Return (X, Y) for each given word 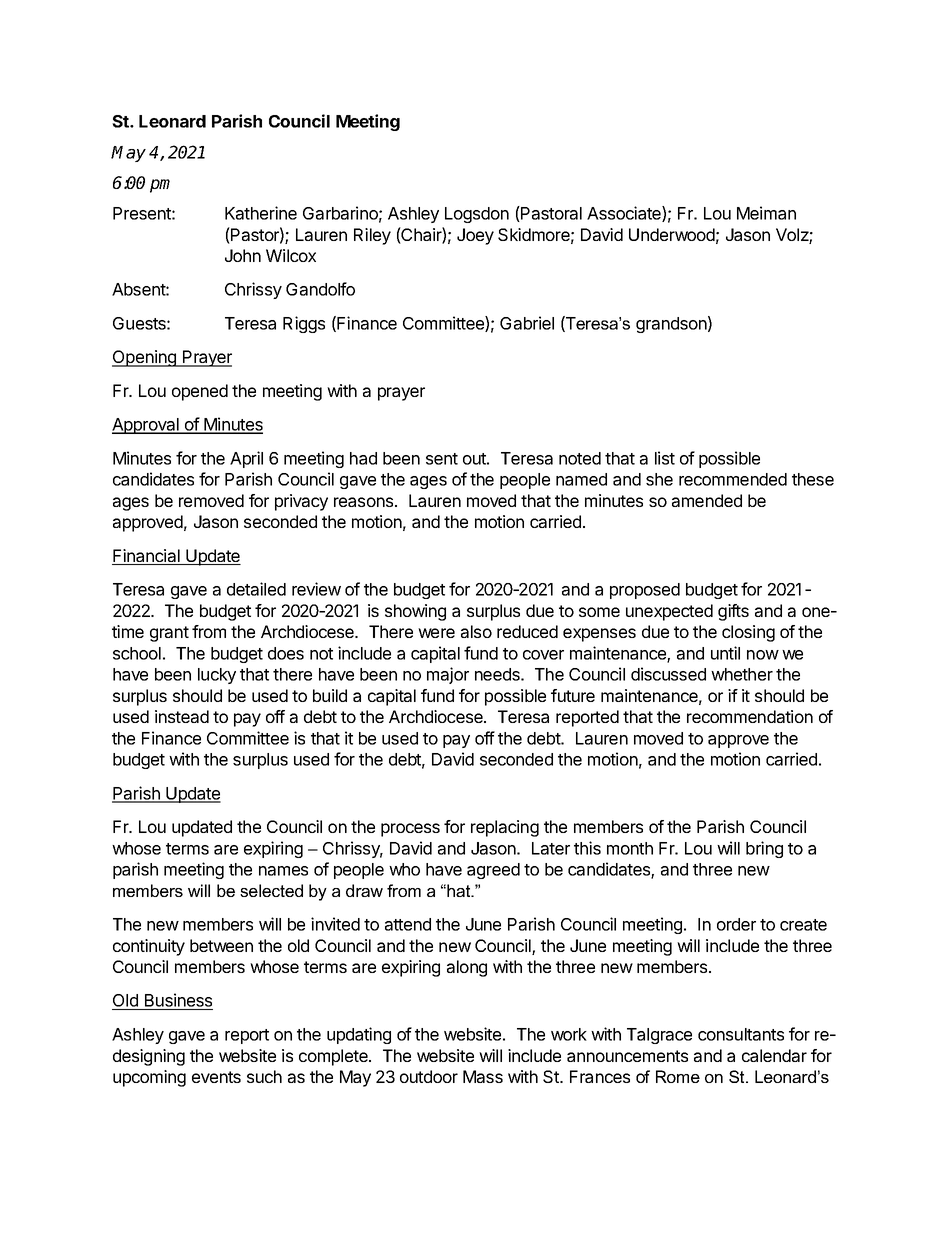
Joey (475, 236)
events (216, 1077)
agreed (493, 871)
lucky (217, 676)
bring (764, 849)
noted (580, 458)
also (476, 631)
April (246, 459)
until (725, 653)
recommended (733, 479)
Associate (625, 214)
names (283, 871)
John (243, 255)
